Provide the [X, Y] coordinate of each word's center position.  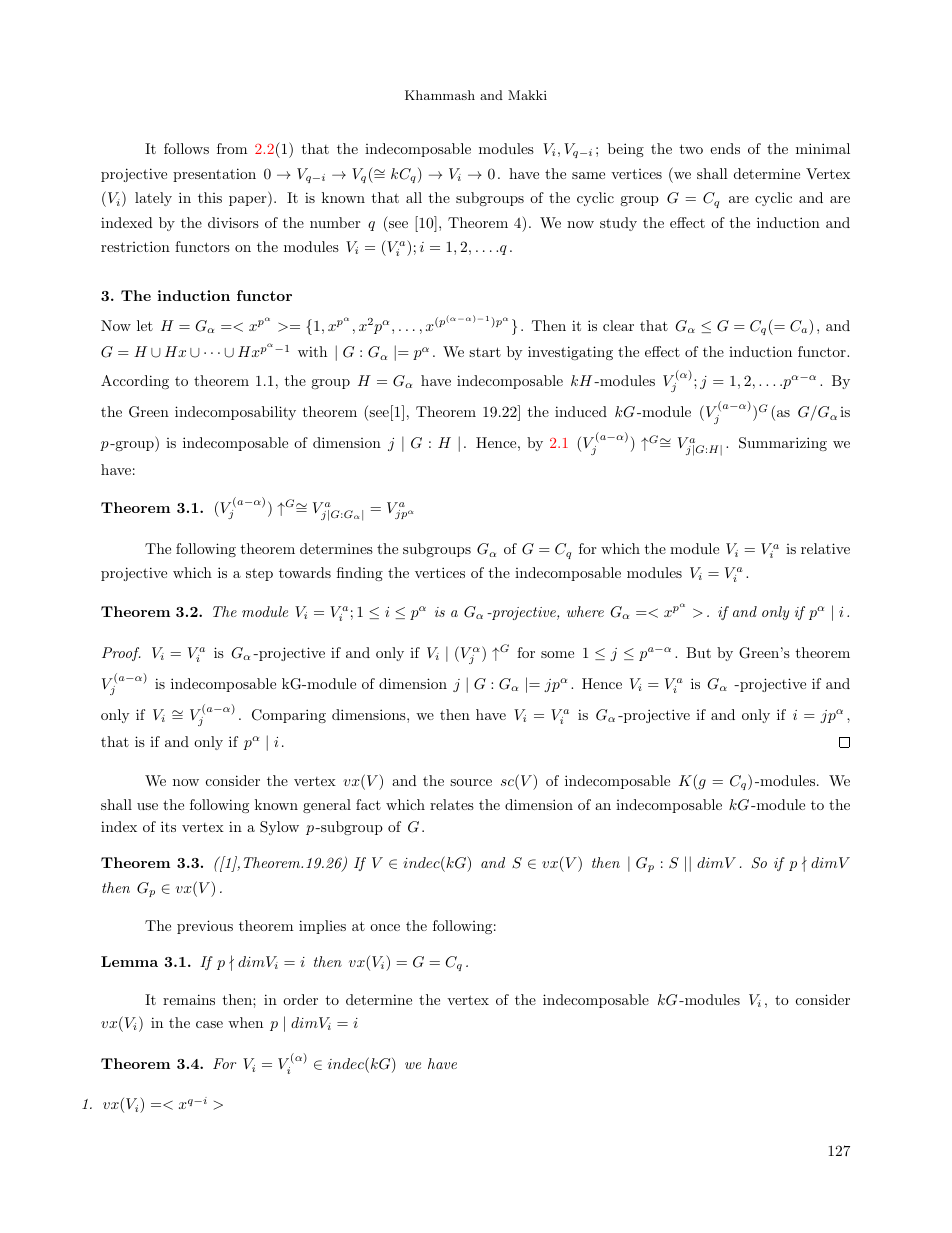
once [385, 927]
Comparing [289, 716]
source [471, 782]
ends [725, 148]
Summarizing [783, 444]
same [588, 175]
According [135, 382]
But [698, 652]
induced [581, 411]
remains [189, 999]
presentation [214, 175]
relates [452, 804]
